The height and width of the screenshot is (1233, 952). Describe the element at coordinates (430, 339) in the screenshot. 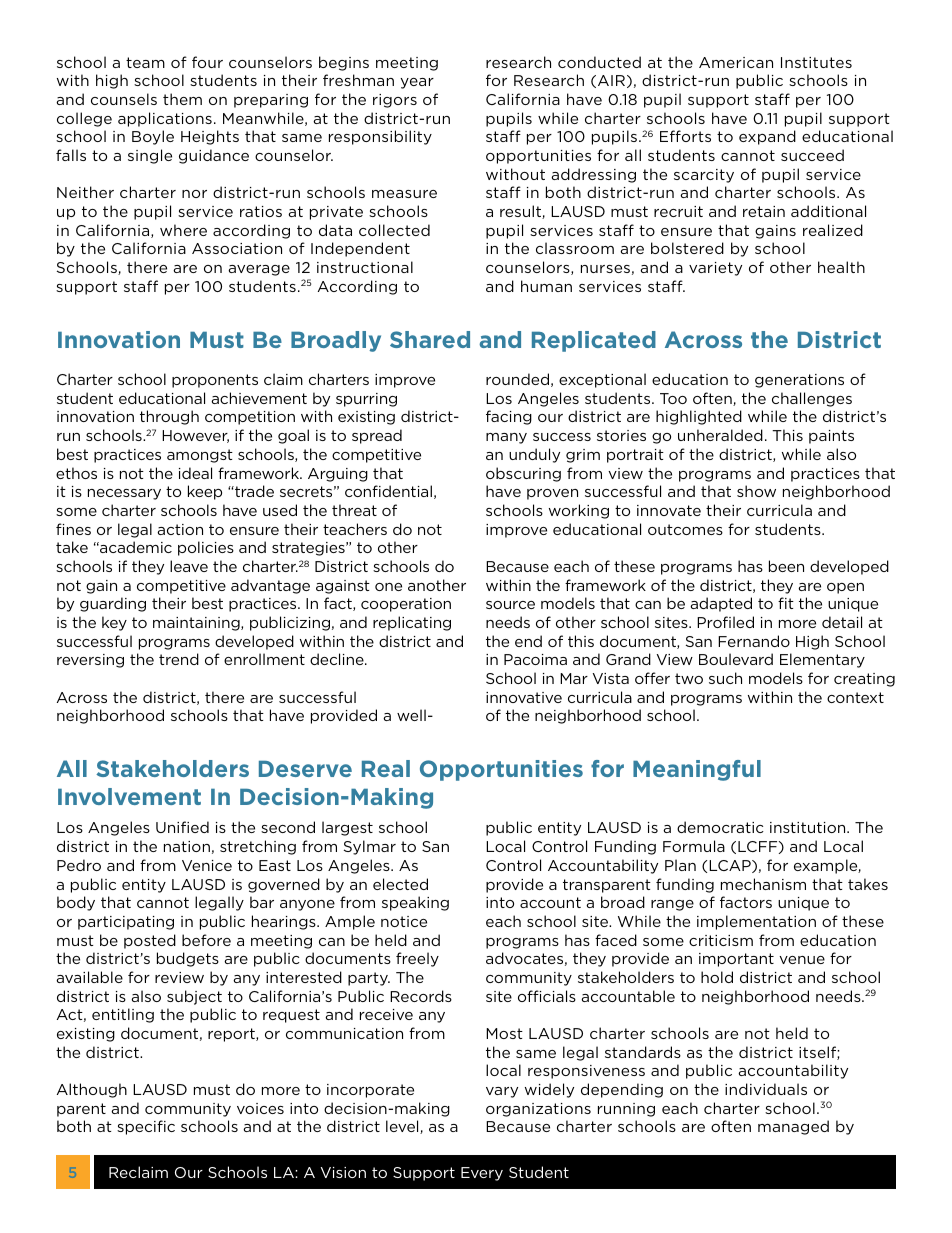

I see `Shared` at that location.
